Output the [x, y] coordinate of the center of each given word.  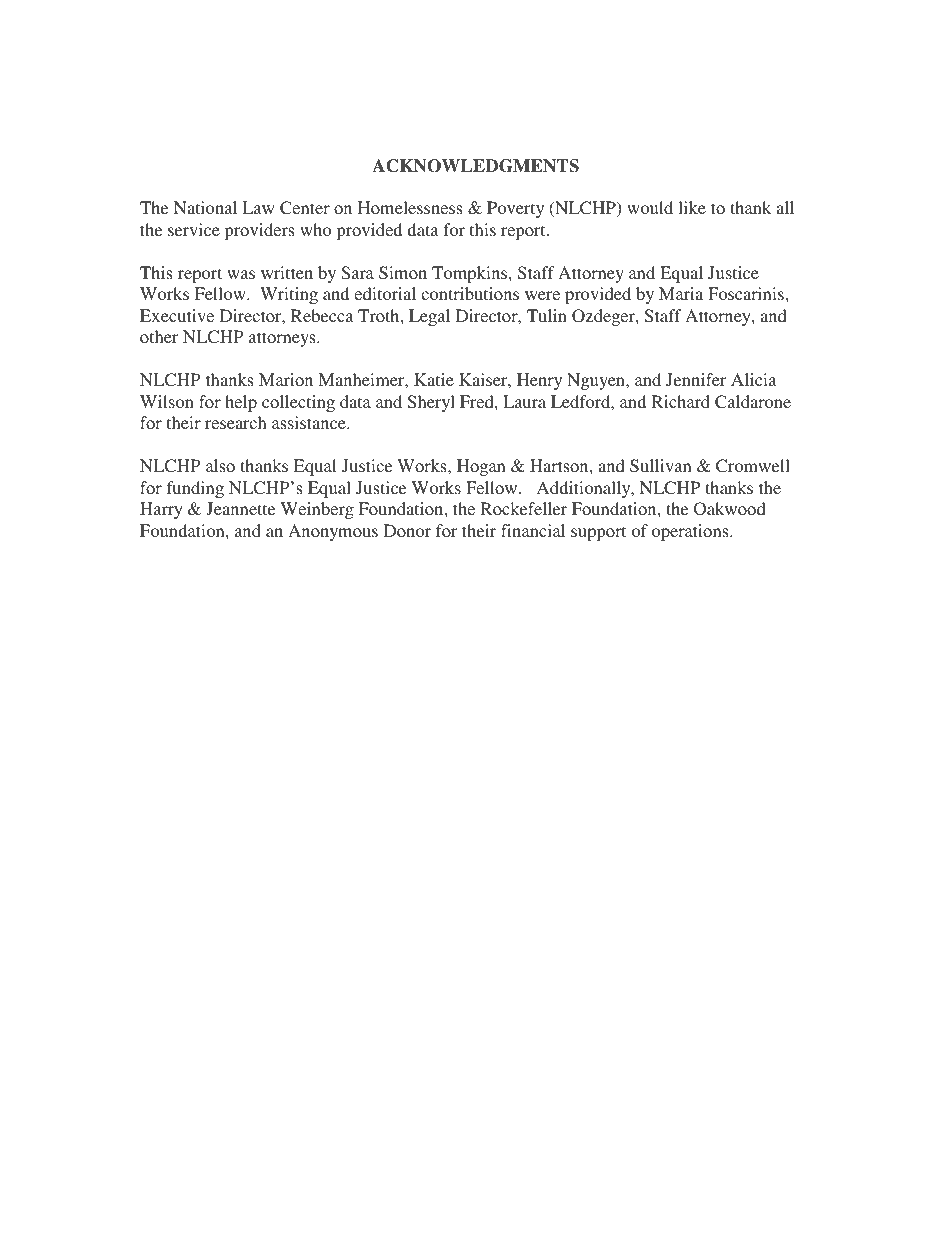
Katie [434, 379]
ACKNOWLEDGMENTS [475, 166]
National [205, 207]
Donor [407, 530]
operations [691, 532]
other [159, 336]
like [692, 207]
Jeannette [240, 509]
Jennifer [696, 379]
